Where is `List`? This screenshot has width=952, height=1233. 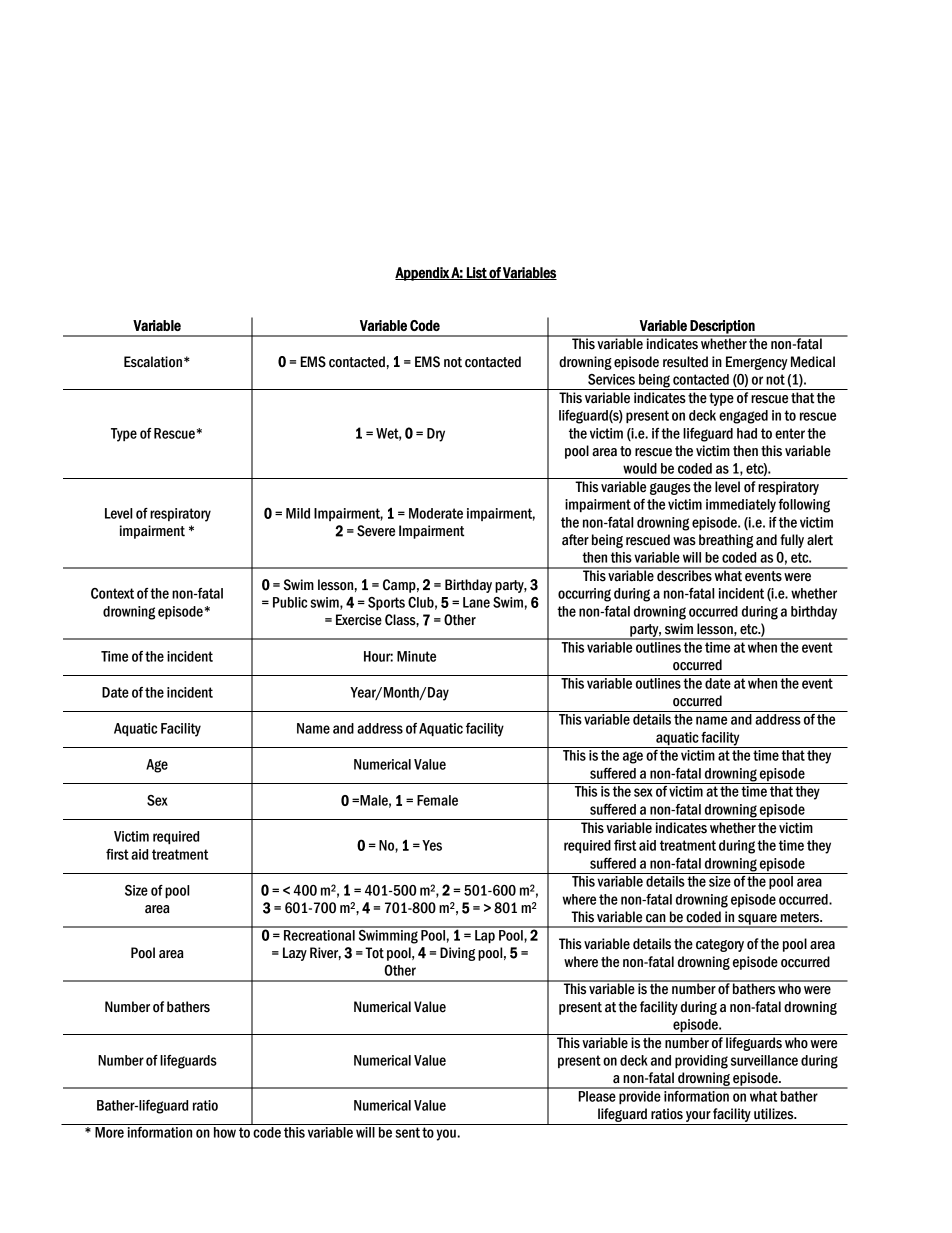 List is located at coordinates (477, 273).
